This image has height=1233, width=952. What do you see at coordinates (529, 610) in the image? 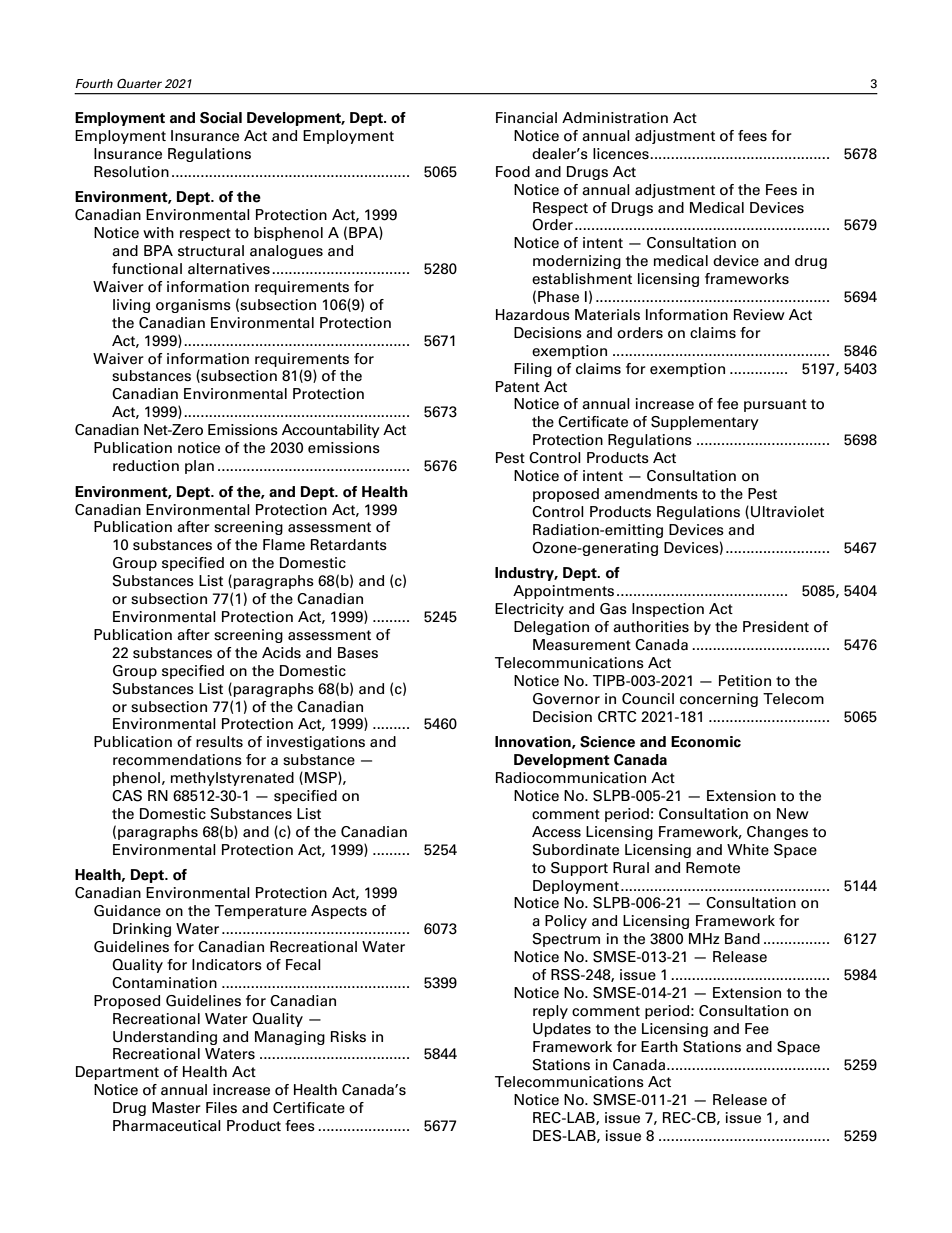
I see `Electricity` at bounding box center [529, 610].
